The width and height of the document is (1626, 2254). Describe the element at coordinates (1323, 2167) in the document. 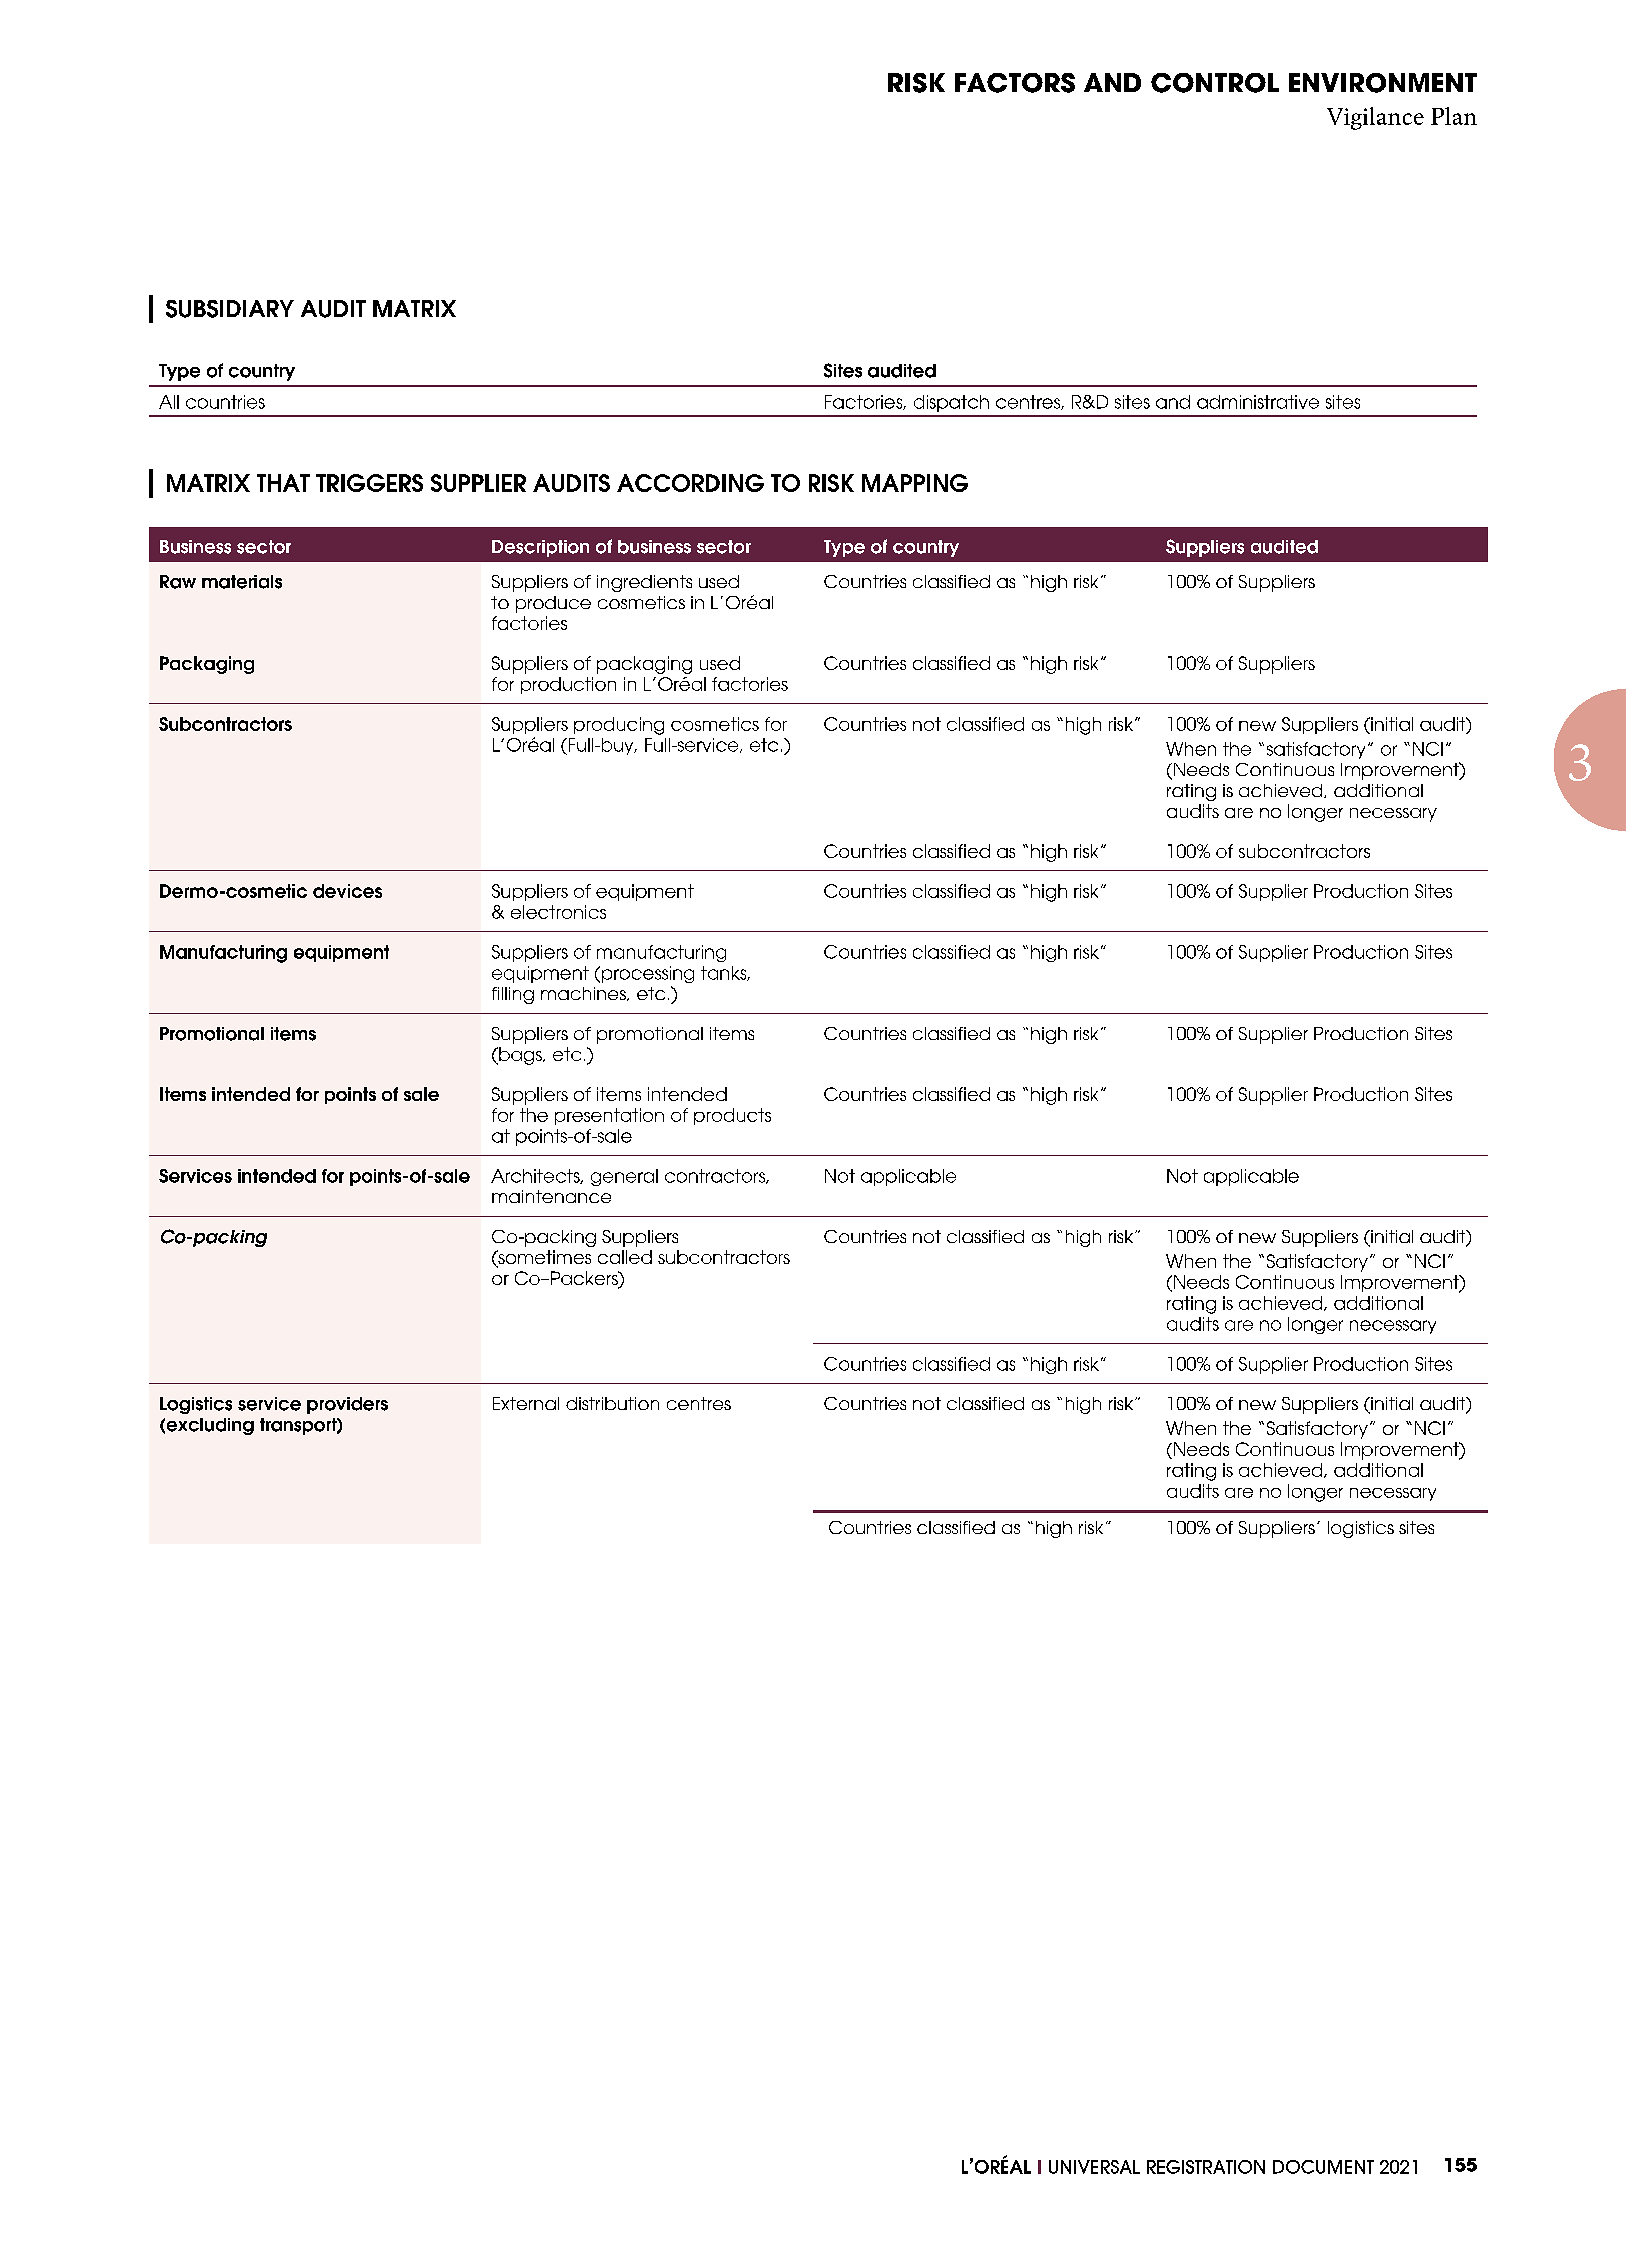

I see `DOCUMENT` at that location.
